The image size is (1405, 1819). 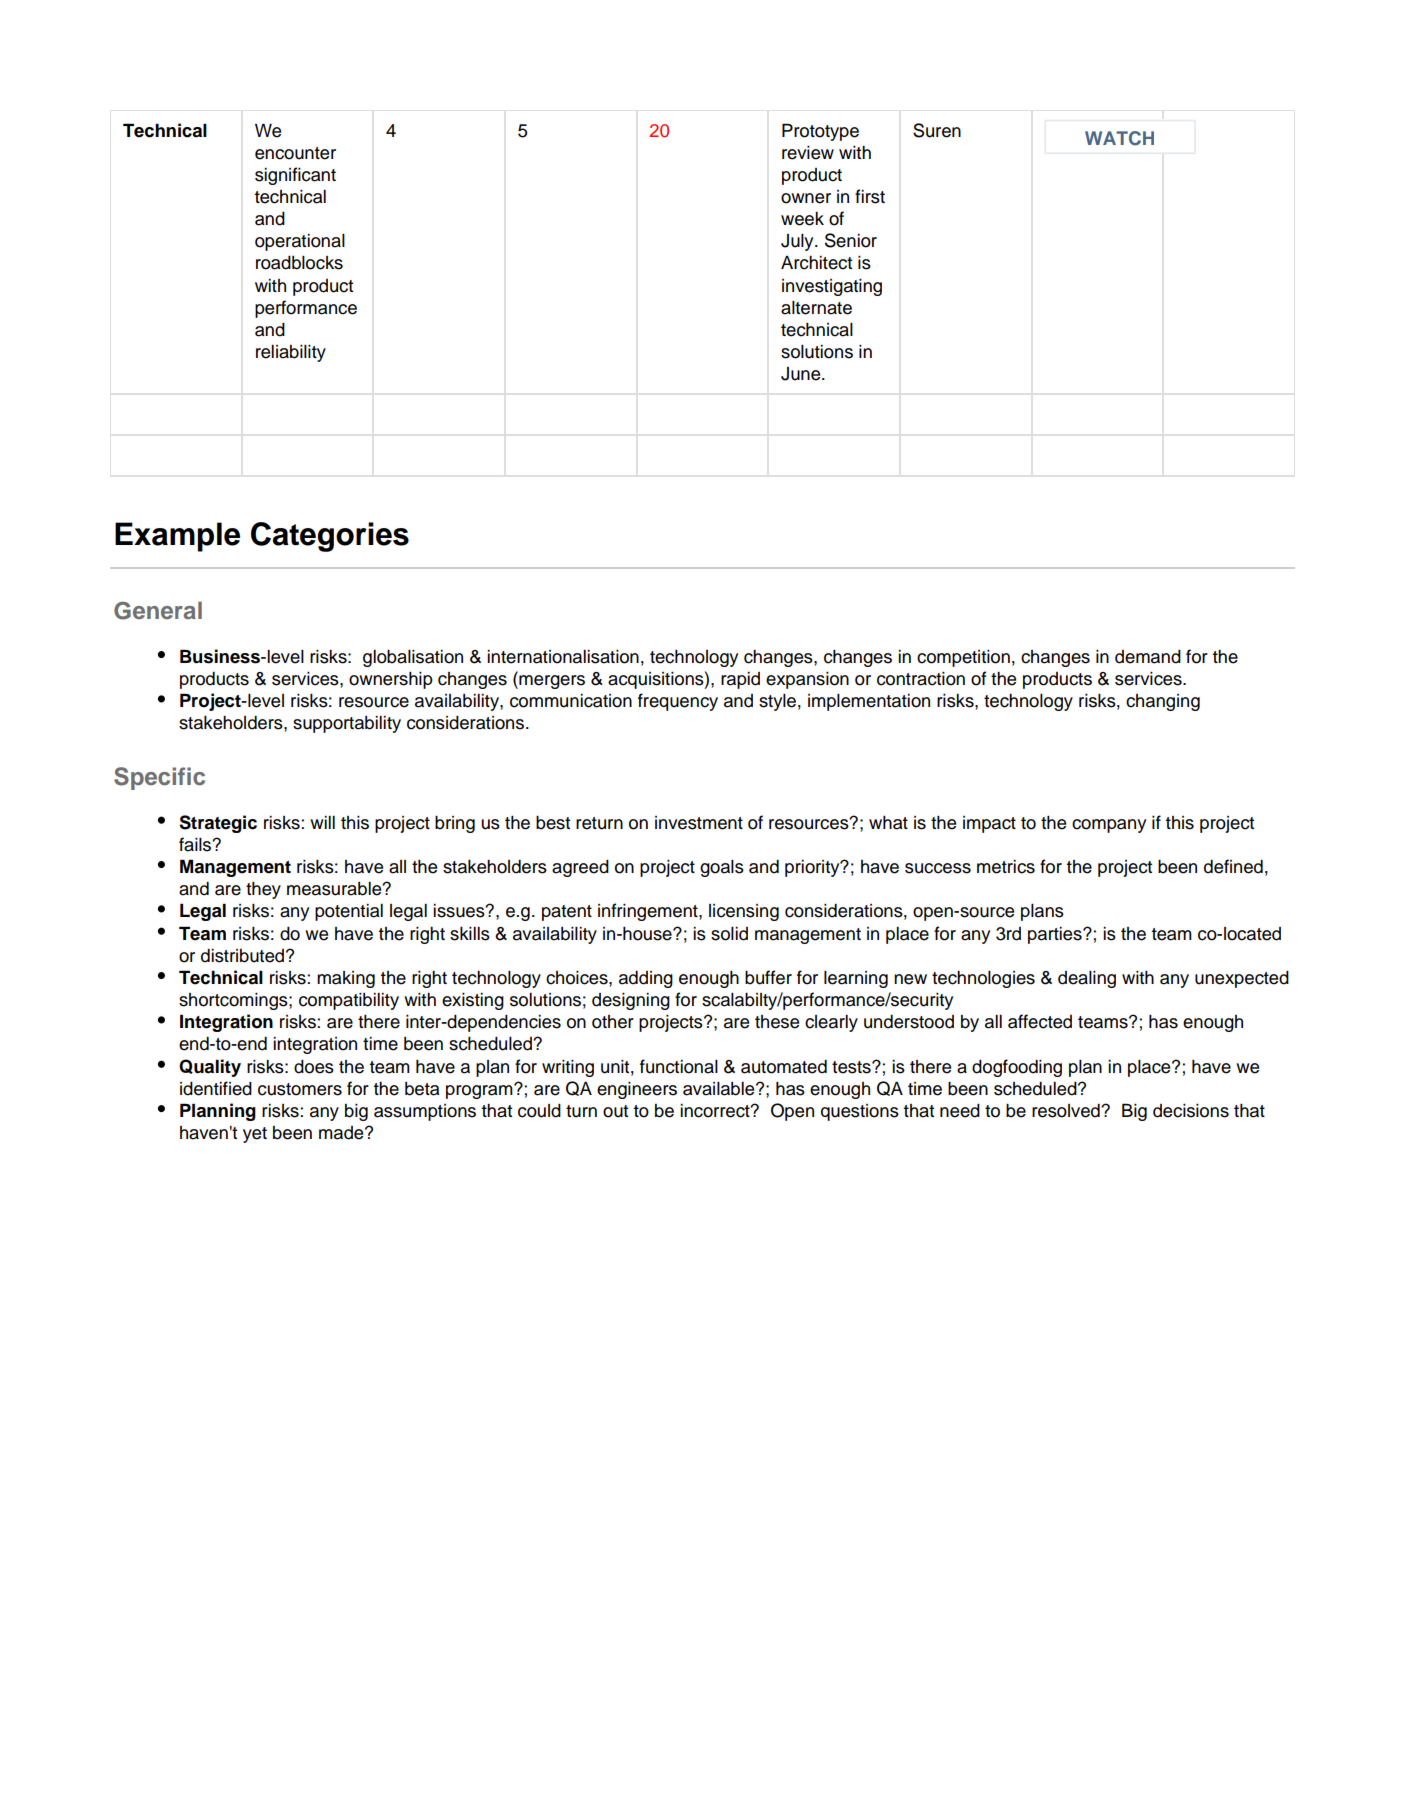 What do you see at coordinates (722, 868) in the screenshot?
I see `goals` at bounding box center [722, 868].
